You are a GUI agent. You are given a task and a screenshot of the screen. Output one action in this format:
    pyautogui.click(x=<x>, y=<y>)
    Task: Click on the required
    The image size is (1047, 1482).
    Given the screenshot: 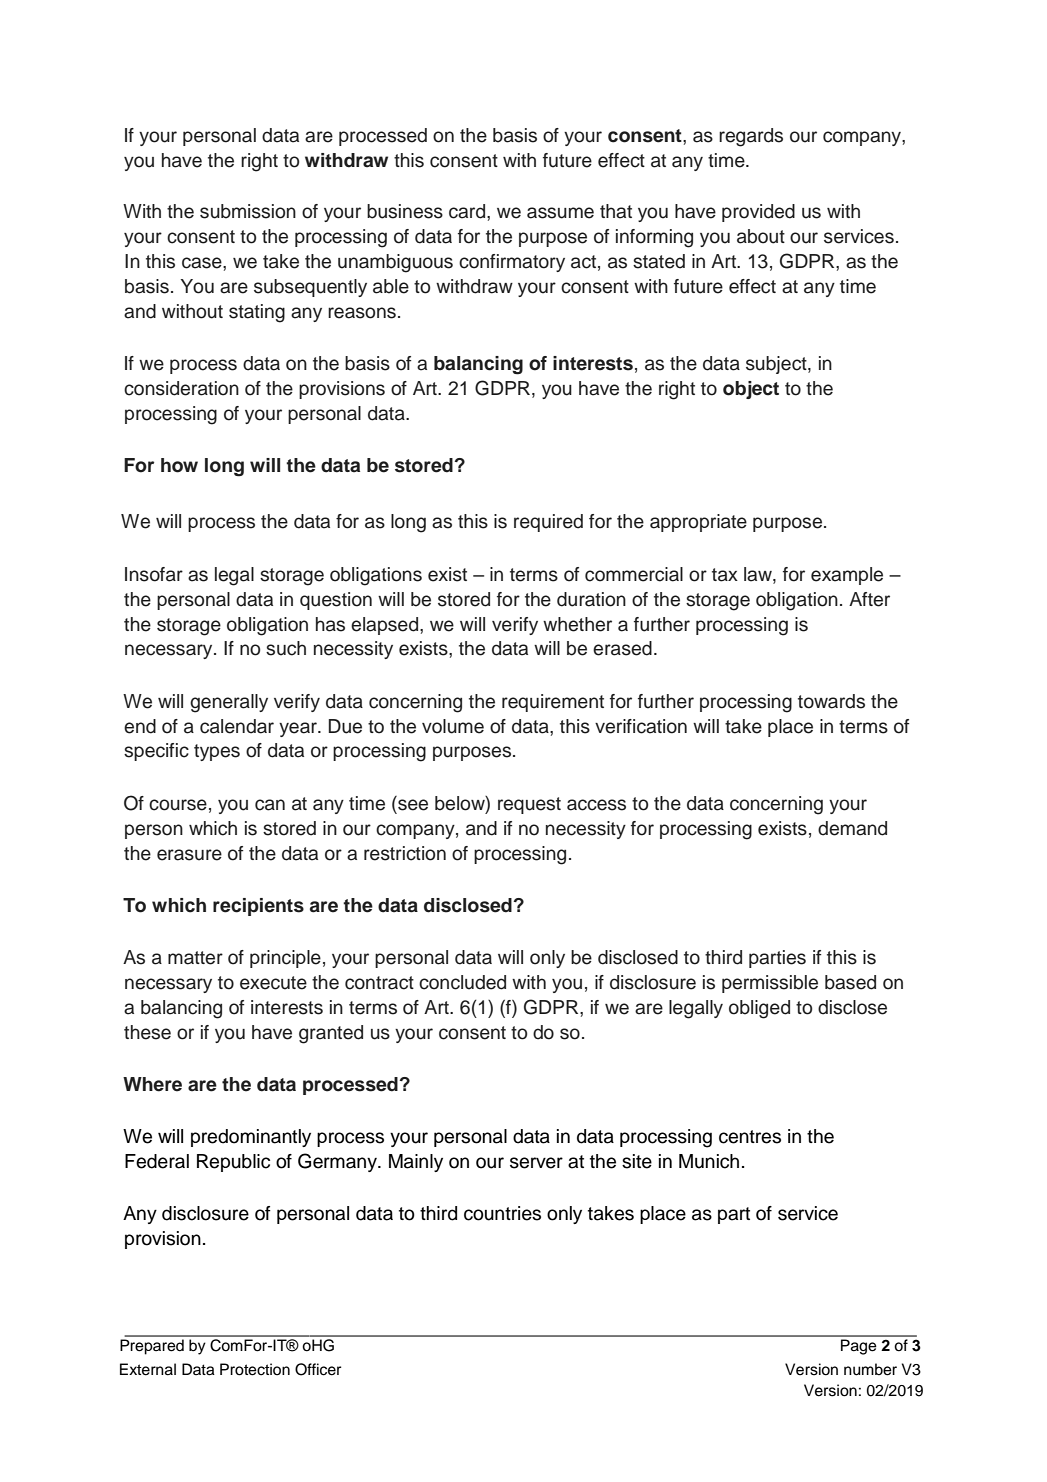 What is the action you would take?
    pyautogui.click(x=548, y=523)
